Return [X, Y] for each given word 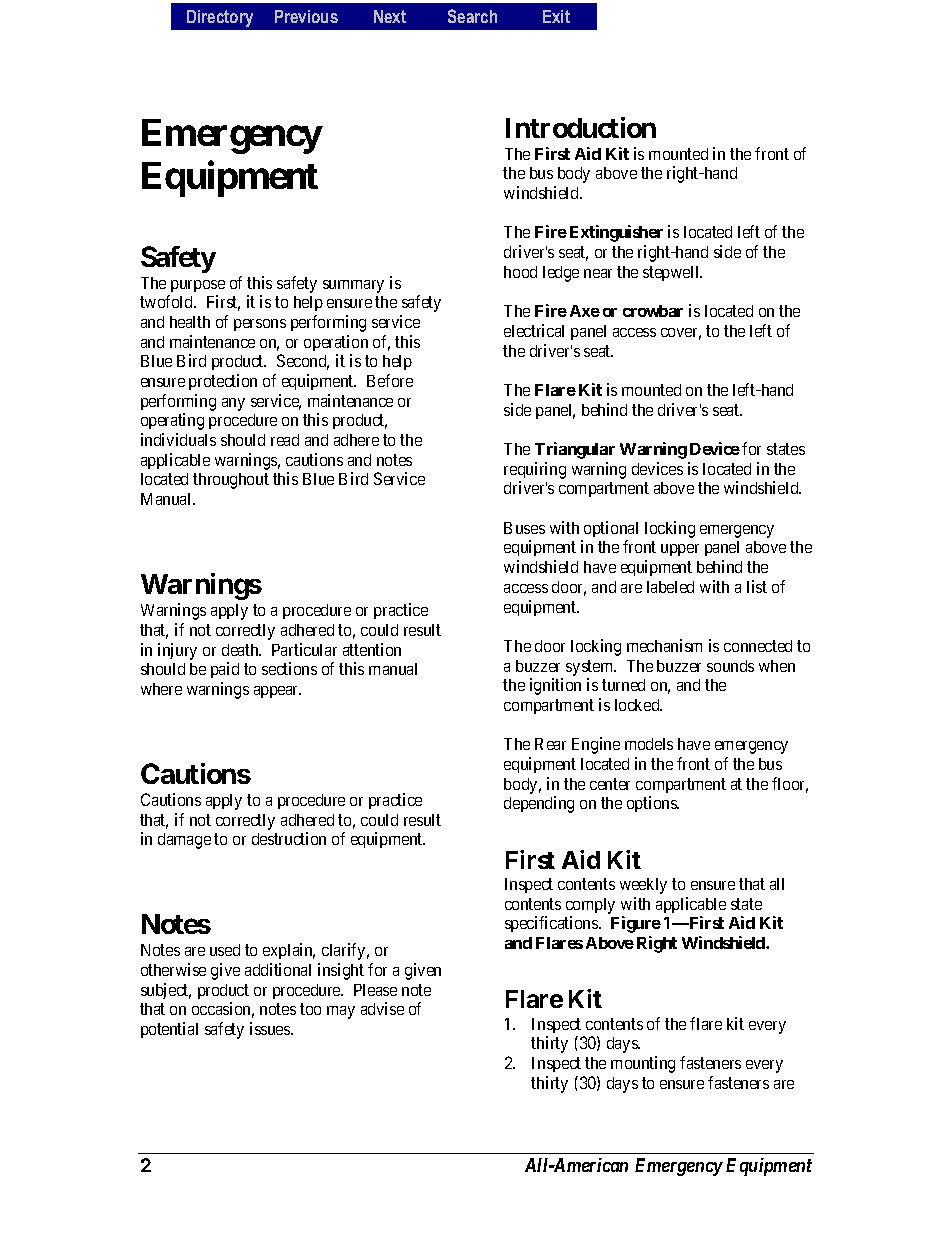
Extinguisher [616, 233]
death [241, 650]
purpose [198, 286]
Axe [585, 311]
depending [539, 804]
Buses [524, 528]
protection [223, 382]
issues [271, 1028]
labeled [670, 587]
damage [184, 841]
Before [390, 380]
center [610, 784]
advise [382, 1008]
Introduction [581, 127]
